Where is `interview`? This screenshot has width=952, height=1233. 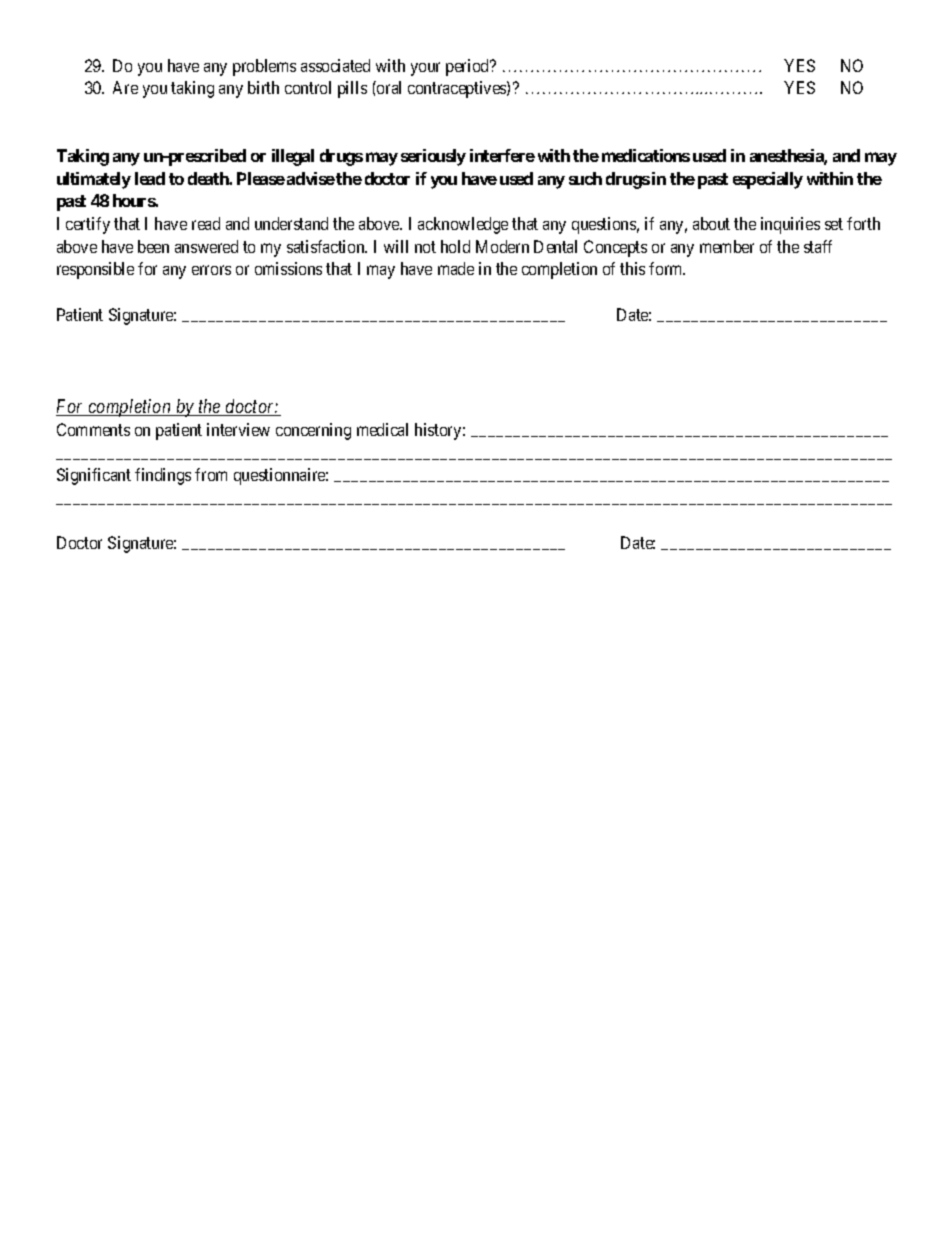 interview is located at coordinates (238, 429).
